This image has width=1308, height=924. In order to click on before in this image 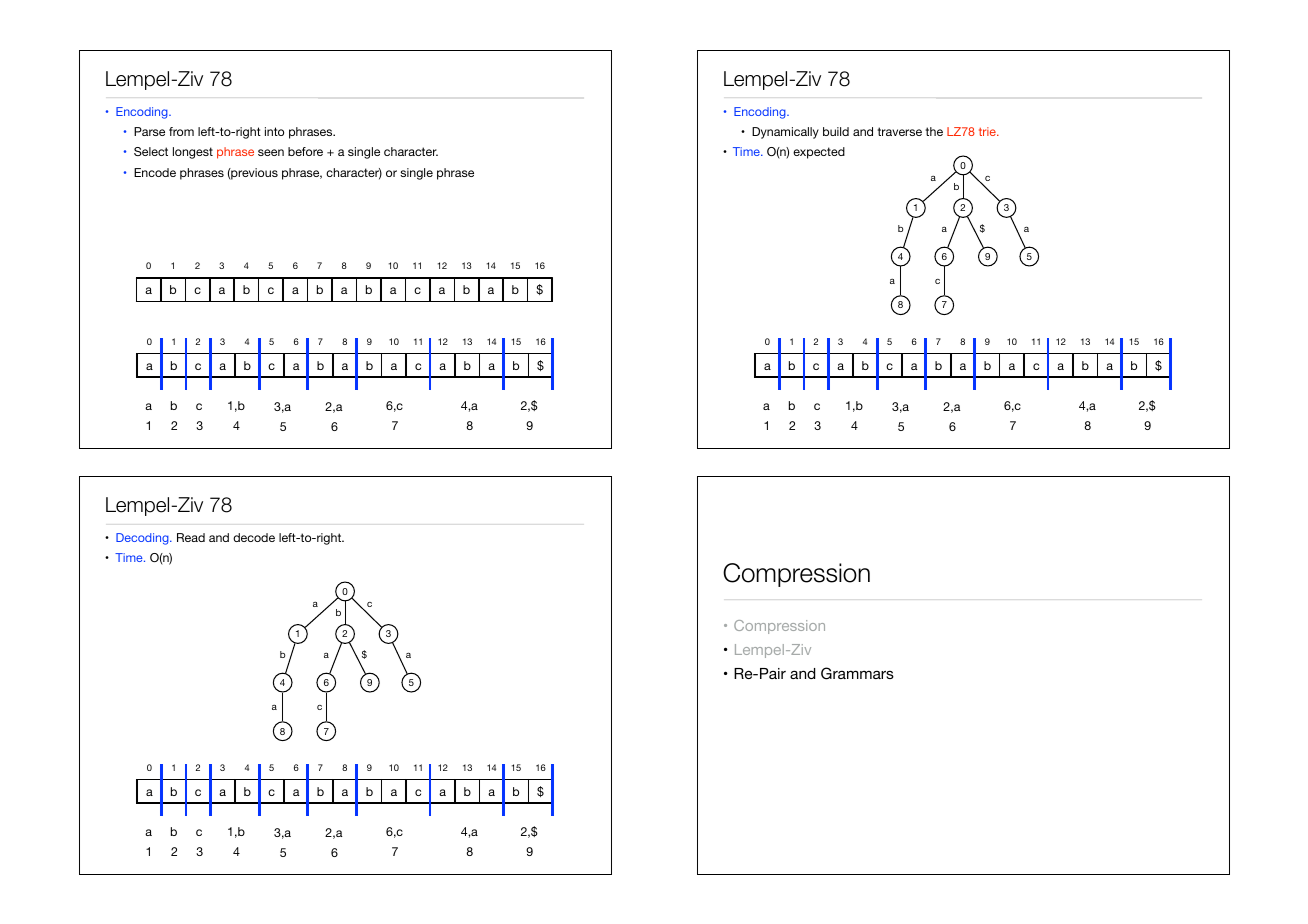, I will do `click(305, 151)`.
